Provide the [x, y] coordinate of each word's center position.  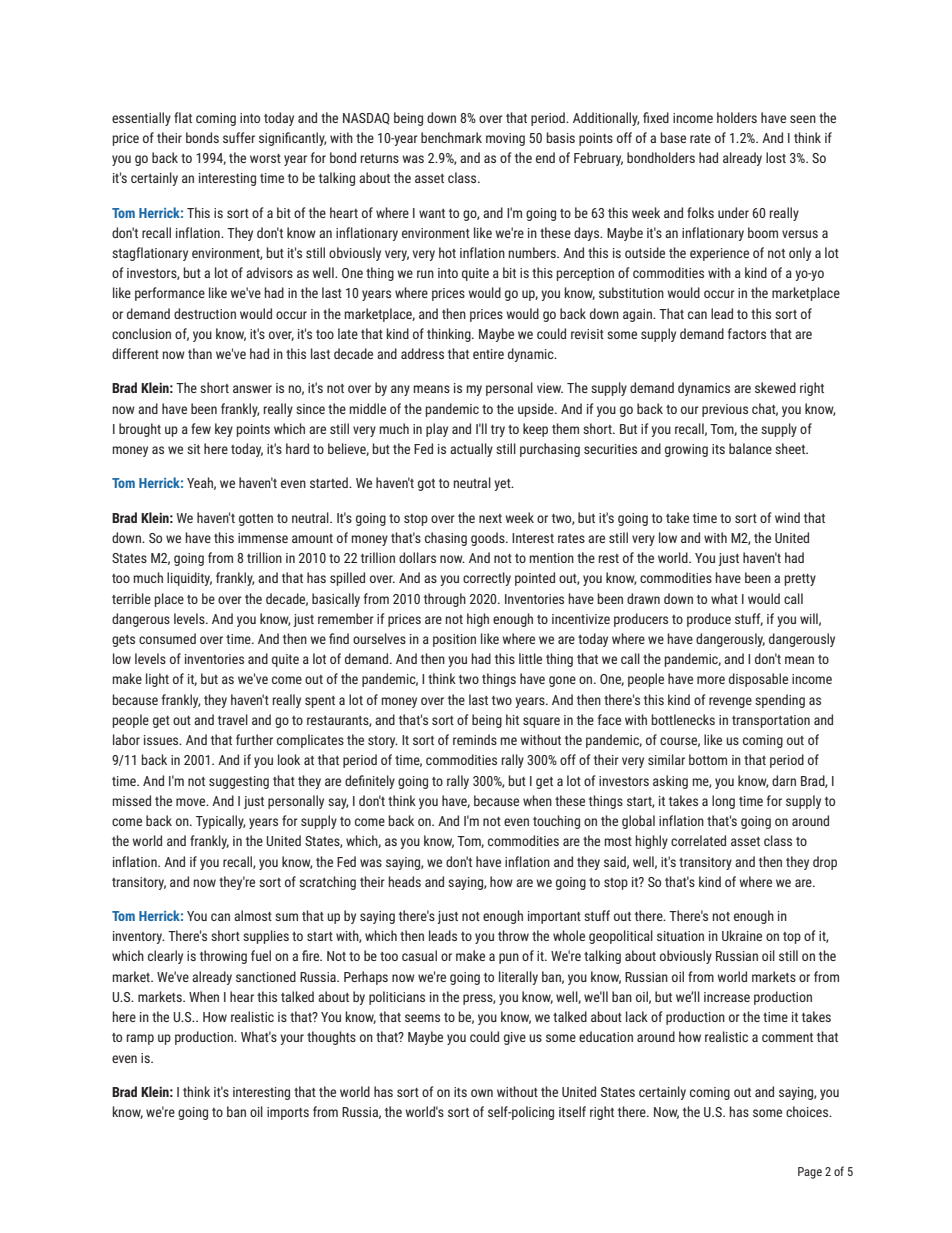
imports [288, 1113]
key [224, 430]
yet [503, 485]
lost [776, 157]
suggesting [239, 782]
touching [556, 822]
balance [750, 448]
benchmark [451, 137]
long [723, 802]
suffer [239, 137]
